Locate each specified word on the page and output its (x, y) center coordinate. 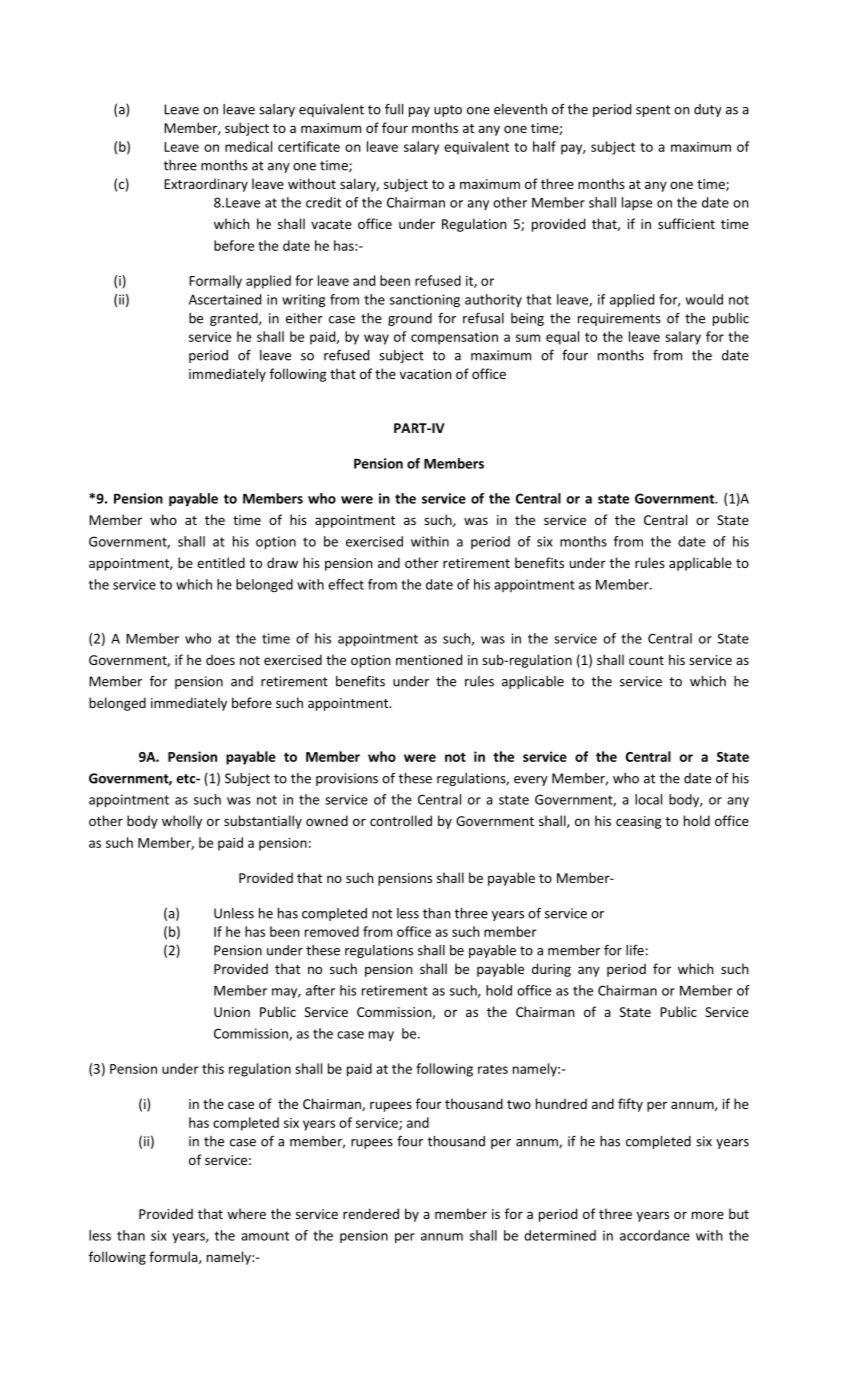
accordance (655, 1235)
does (220, 659)
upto (448, 111)
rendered (371, 1213)
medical (248, 146)
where (246, 1213)
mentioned (429, 659)
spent (653, 111)
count (646, 660)
